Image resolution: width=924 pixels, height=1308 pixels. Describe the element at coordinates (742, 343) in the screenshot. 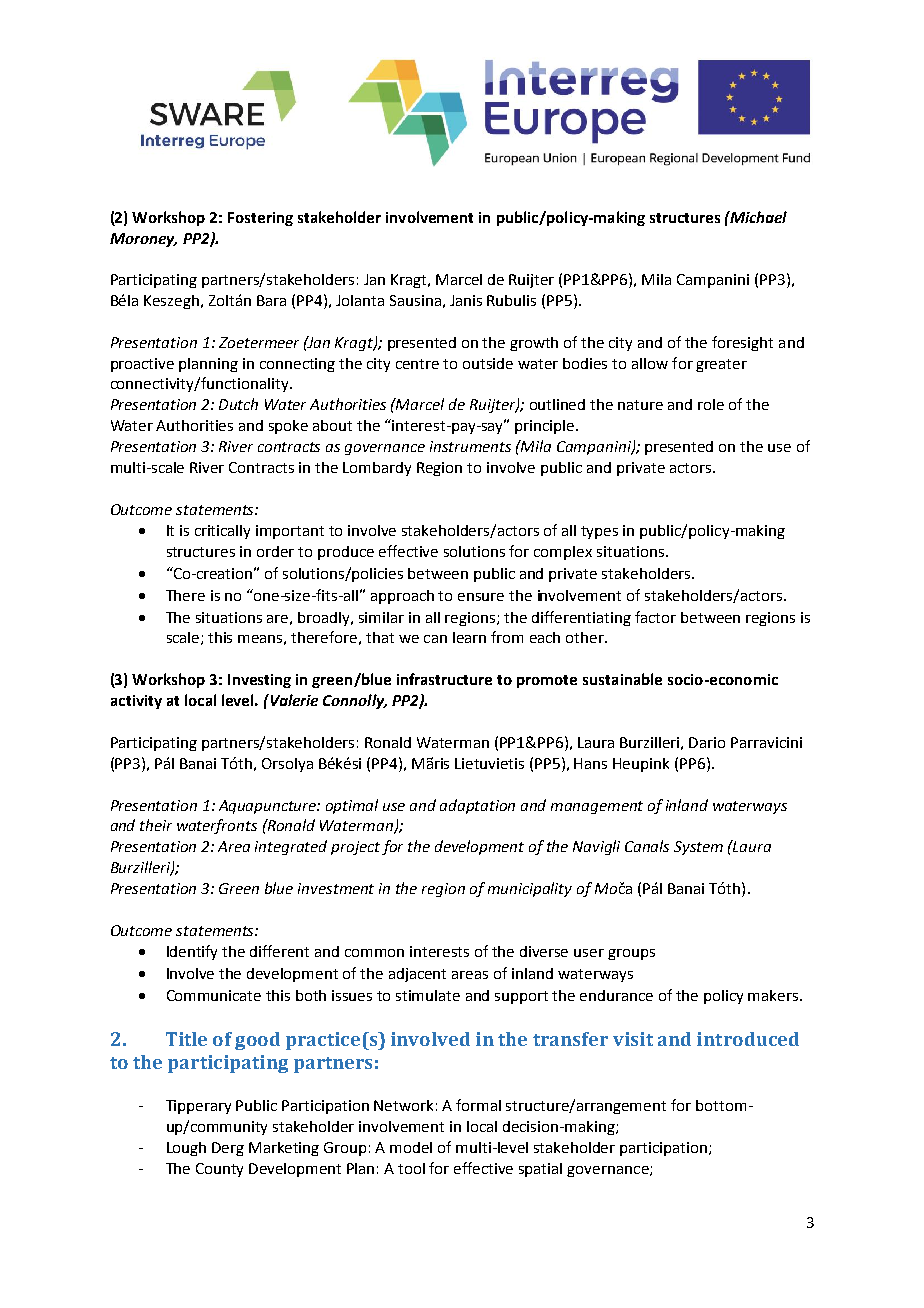

I see `foresight` at that location.
